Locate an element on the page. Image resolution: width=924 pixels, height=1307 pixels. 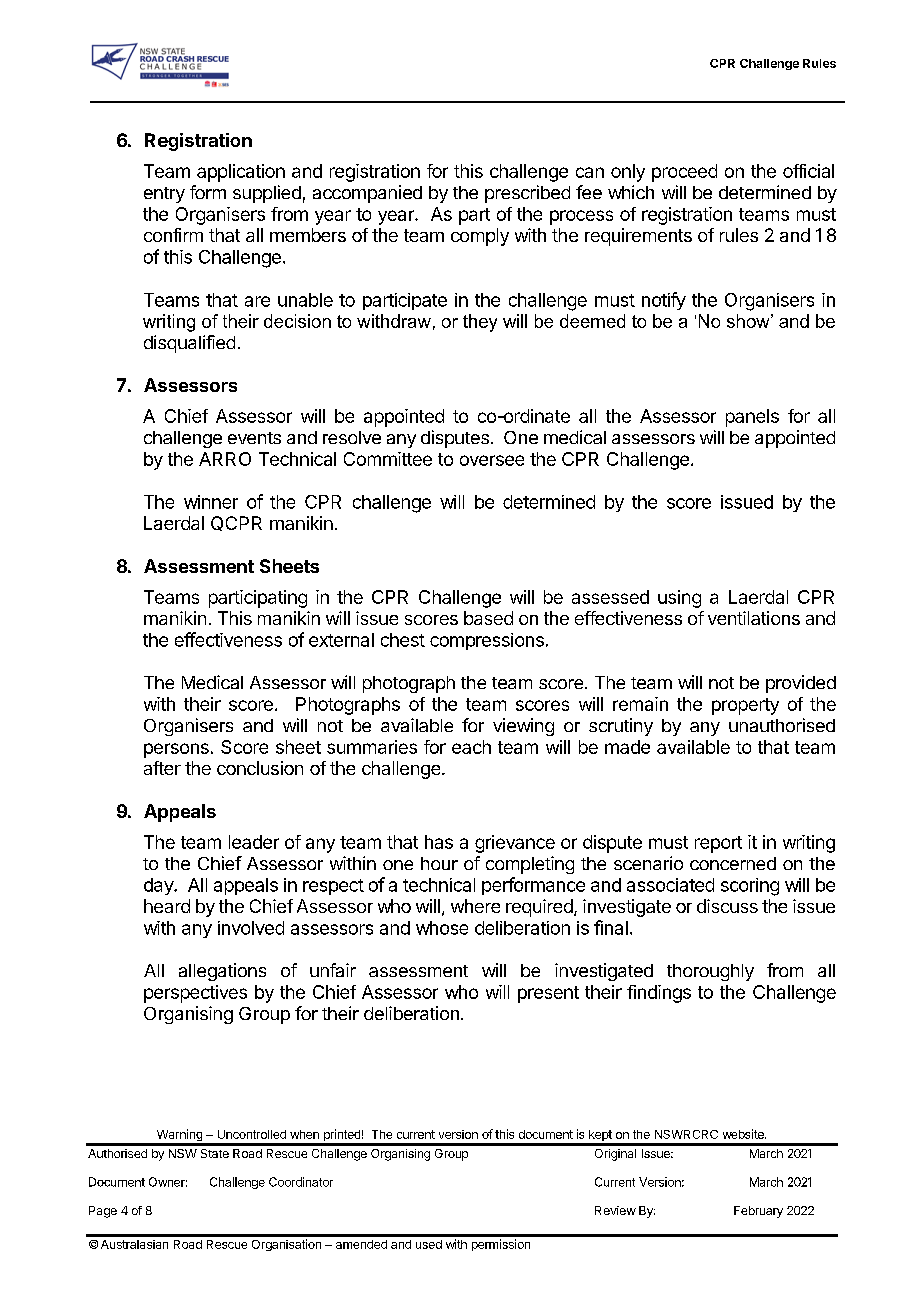
comply is located at coordinates (480, 237).
